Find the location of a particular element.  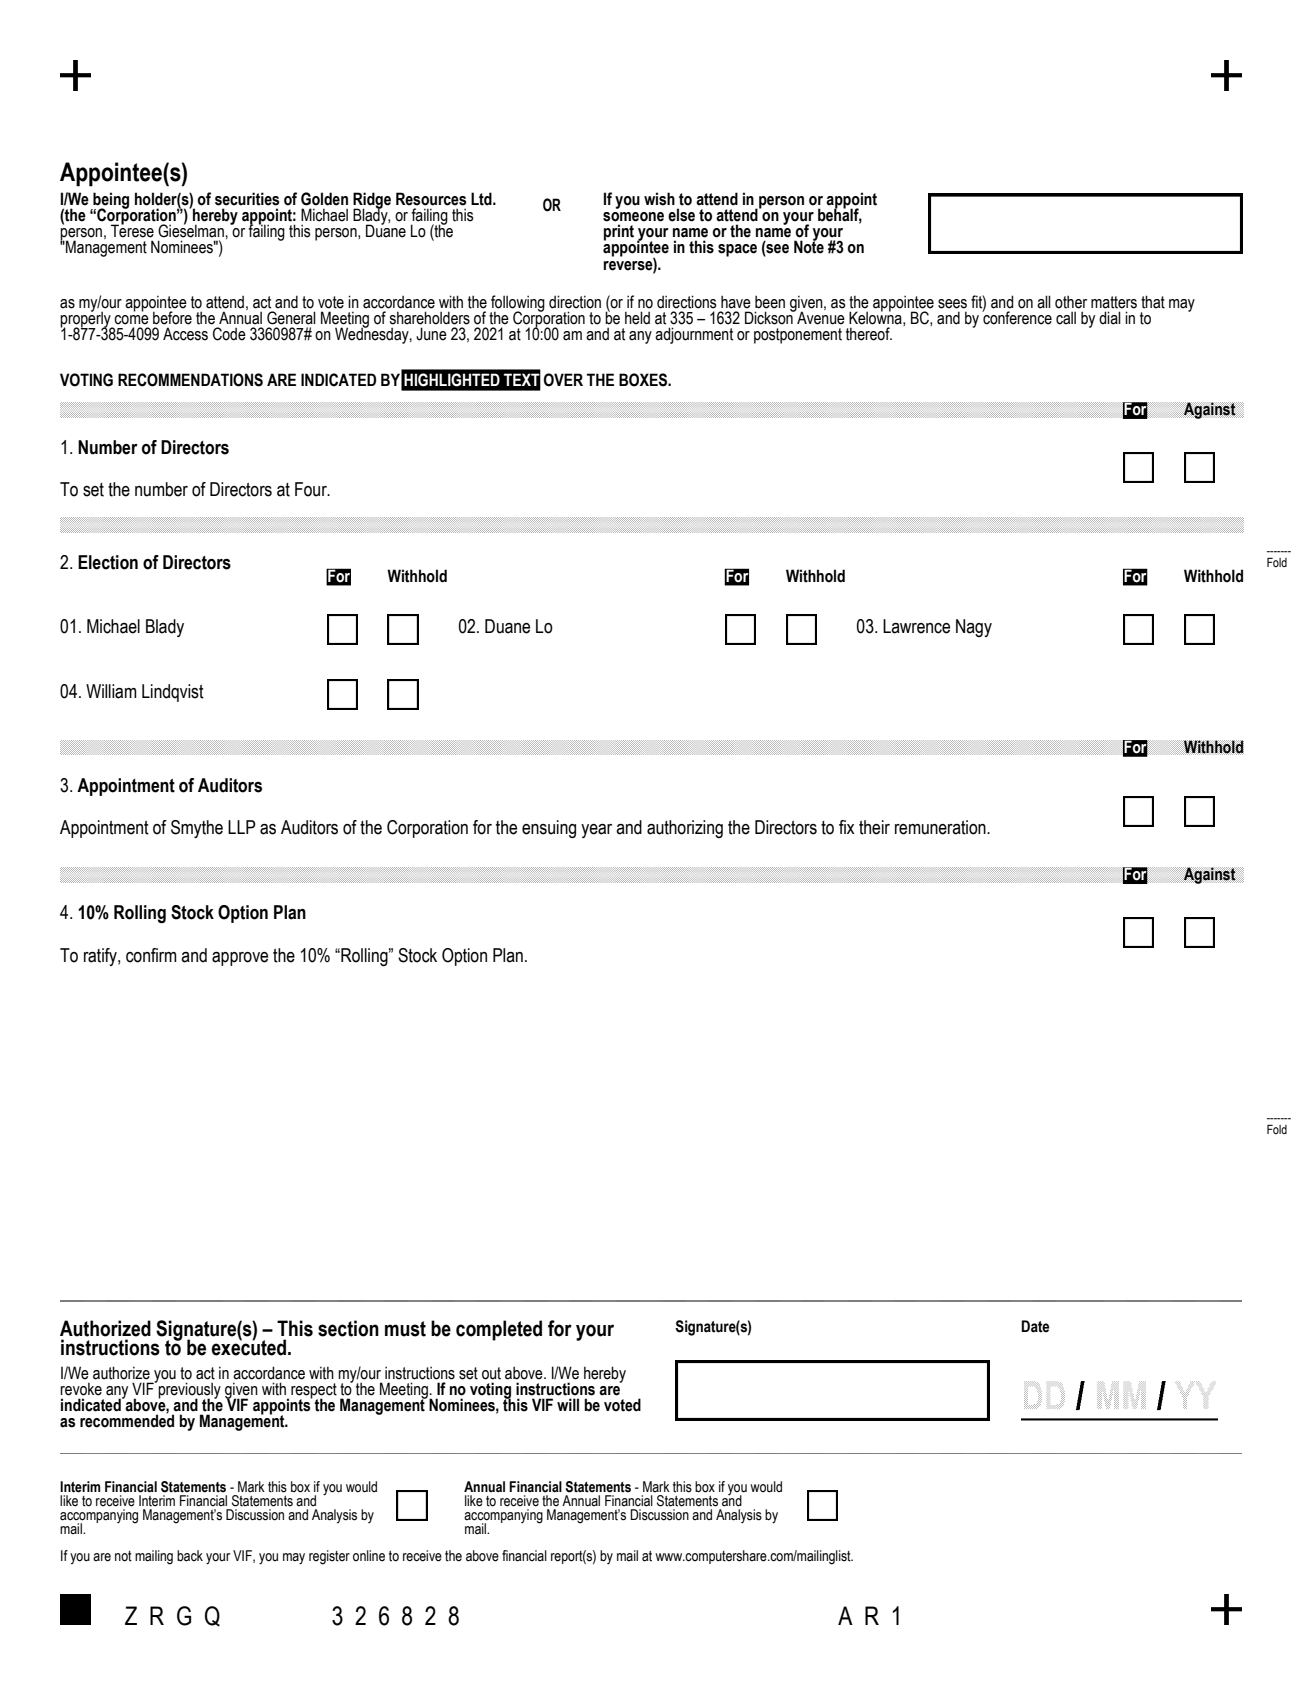

completed is located at coordinates (499, 1330).
